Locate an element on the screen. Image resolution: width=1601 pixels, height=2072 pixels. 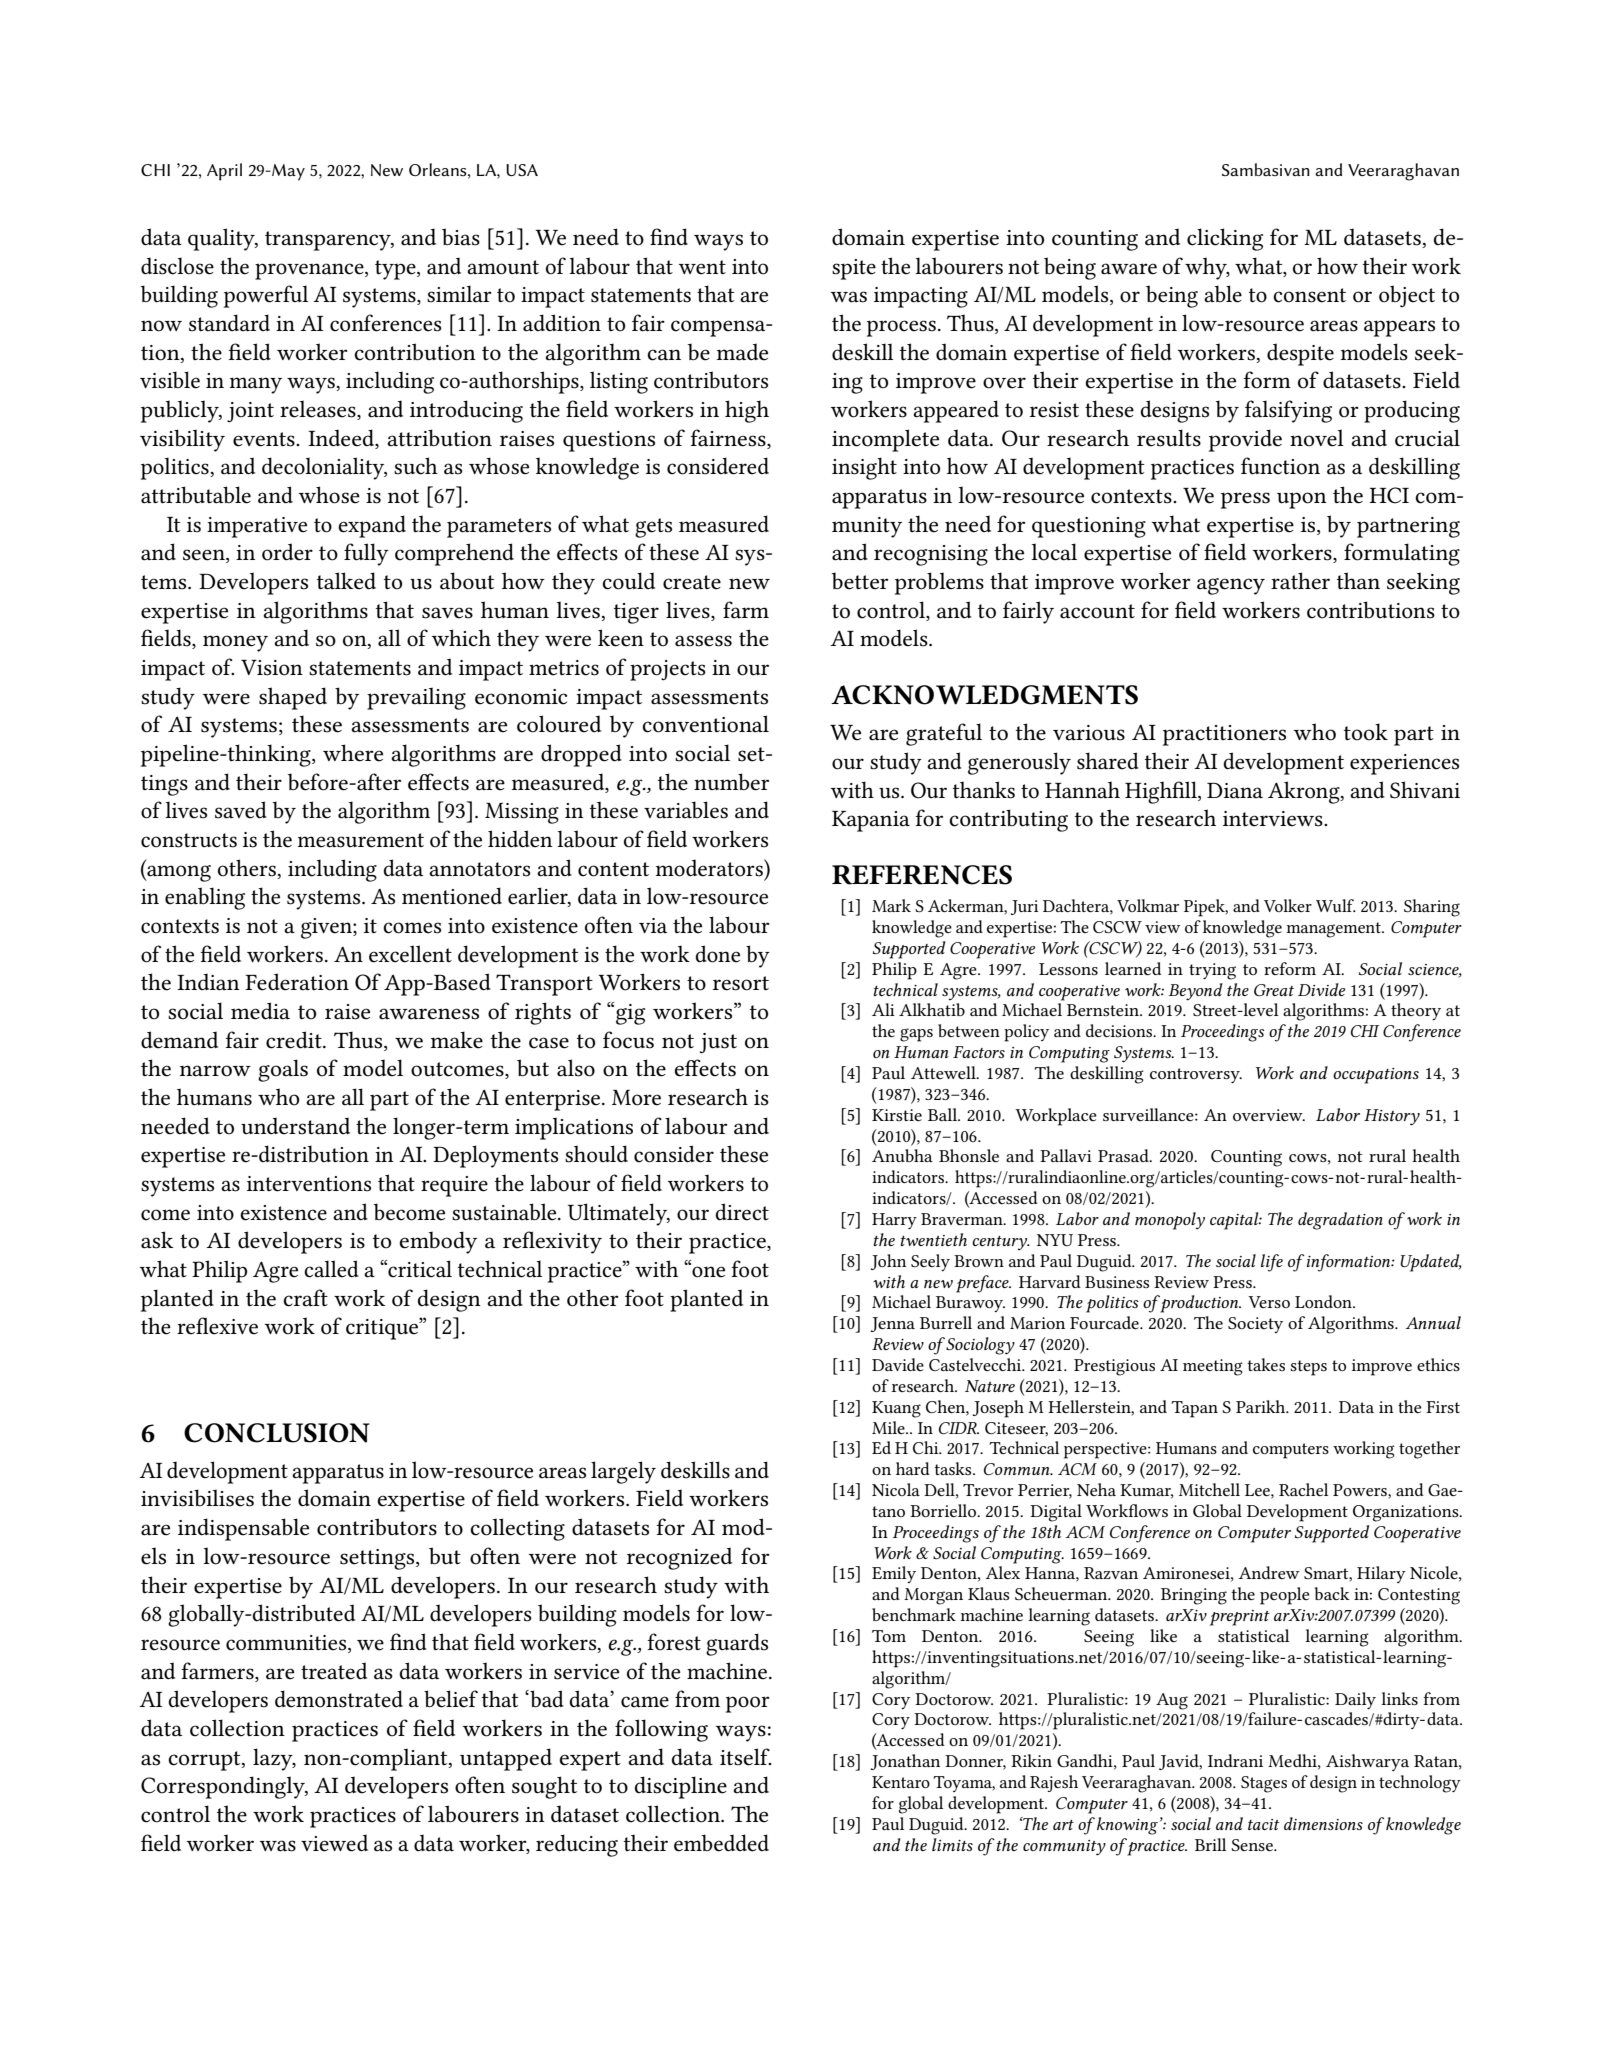
order is located at coordinates (287, 552).
